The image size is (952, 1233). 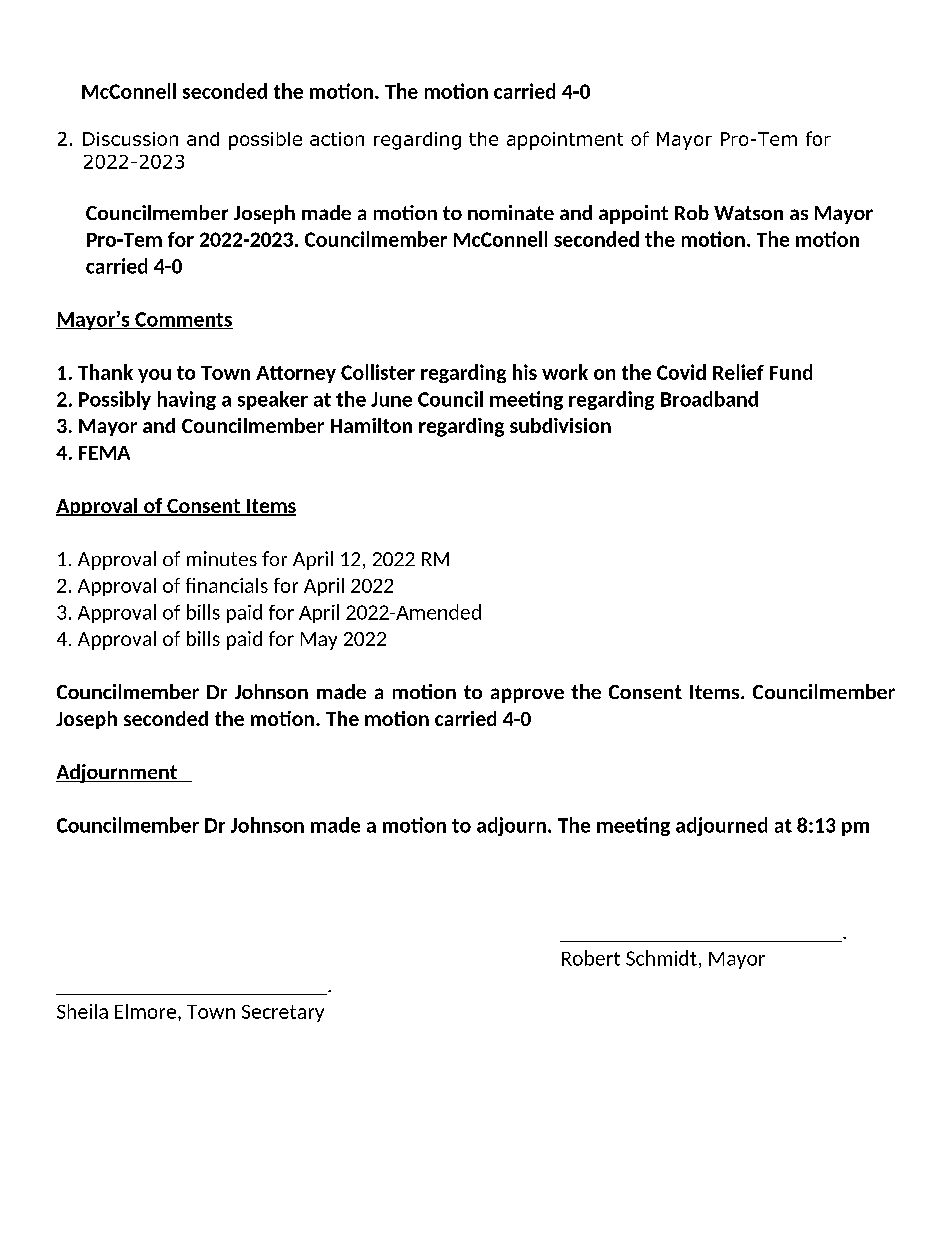 What do you see at coordinates (227, 585) in the page?
I see `financials` at bounding box center [227, 585].
